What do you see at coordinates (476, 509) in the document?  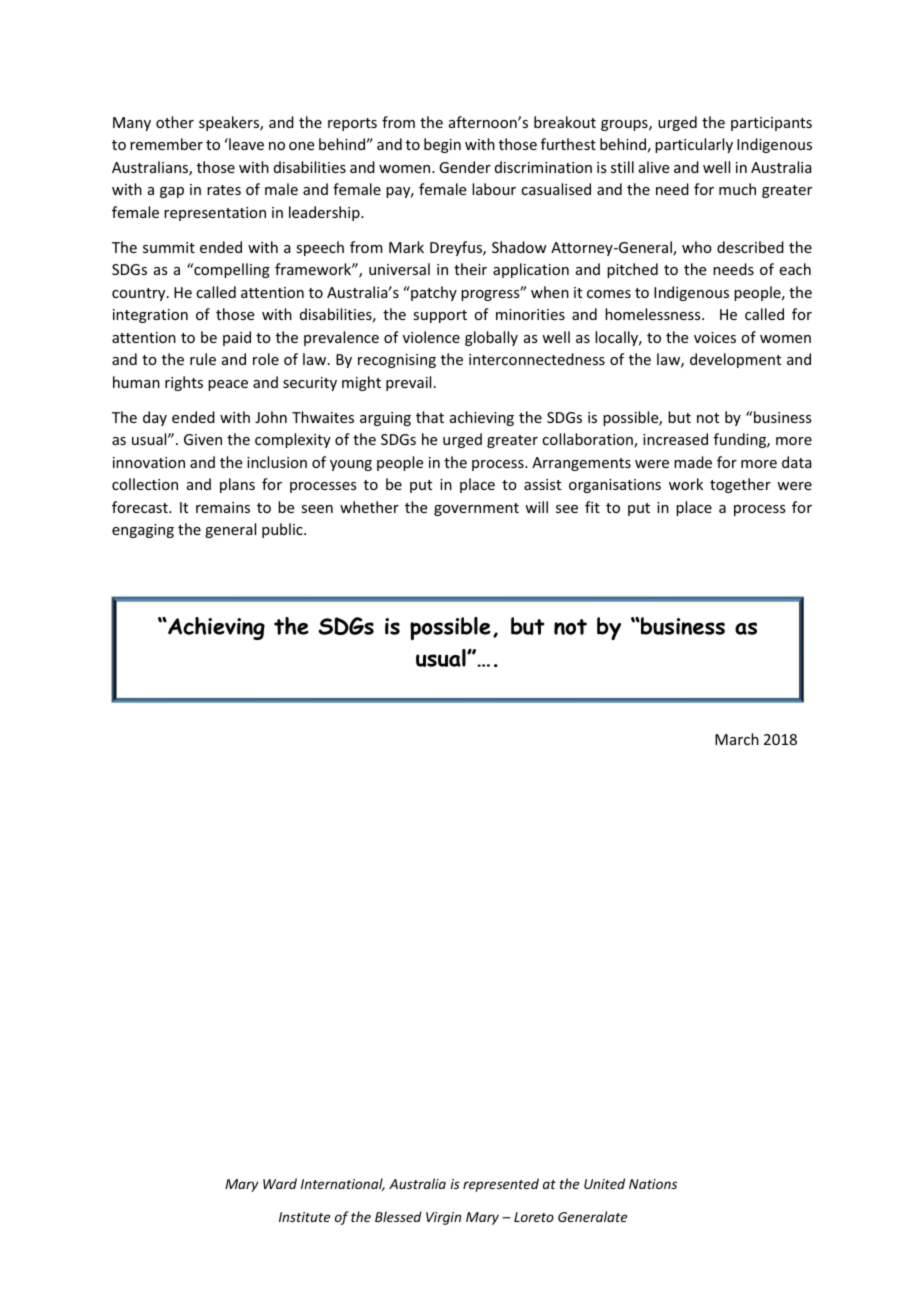 I see `government` at bounding box center [476, 509].
